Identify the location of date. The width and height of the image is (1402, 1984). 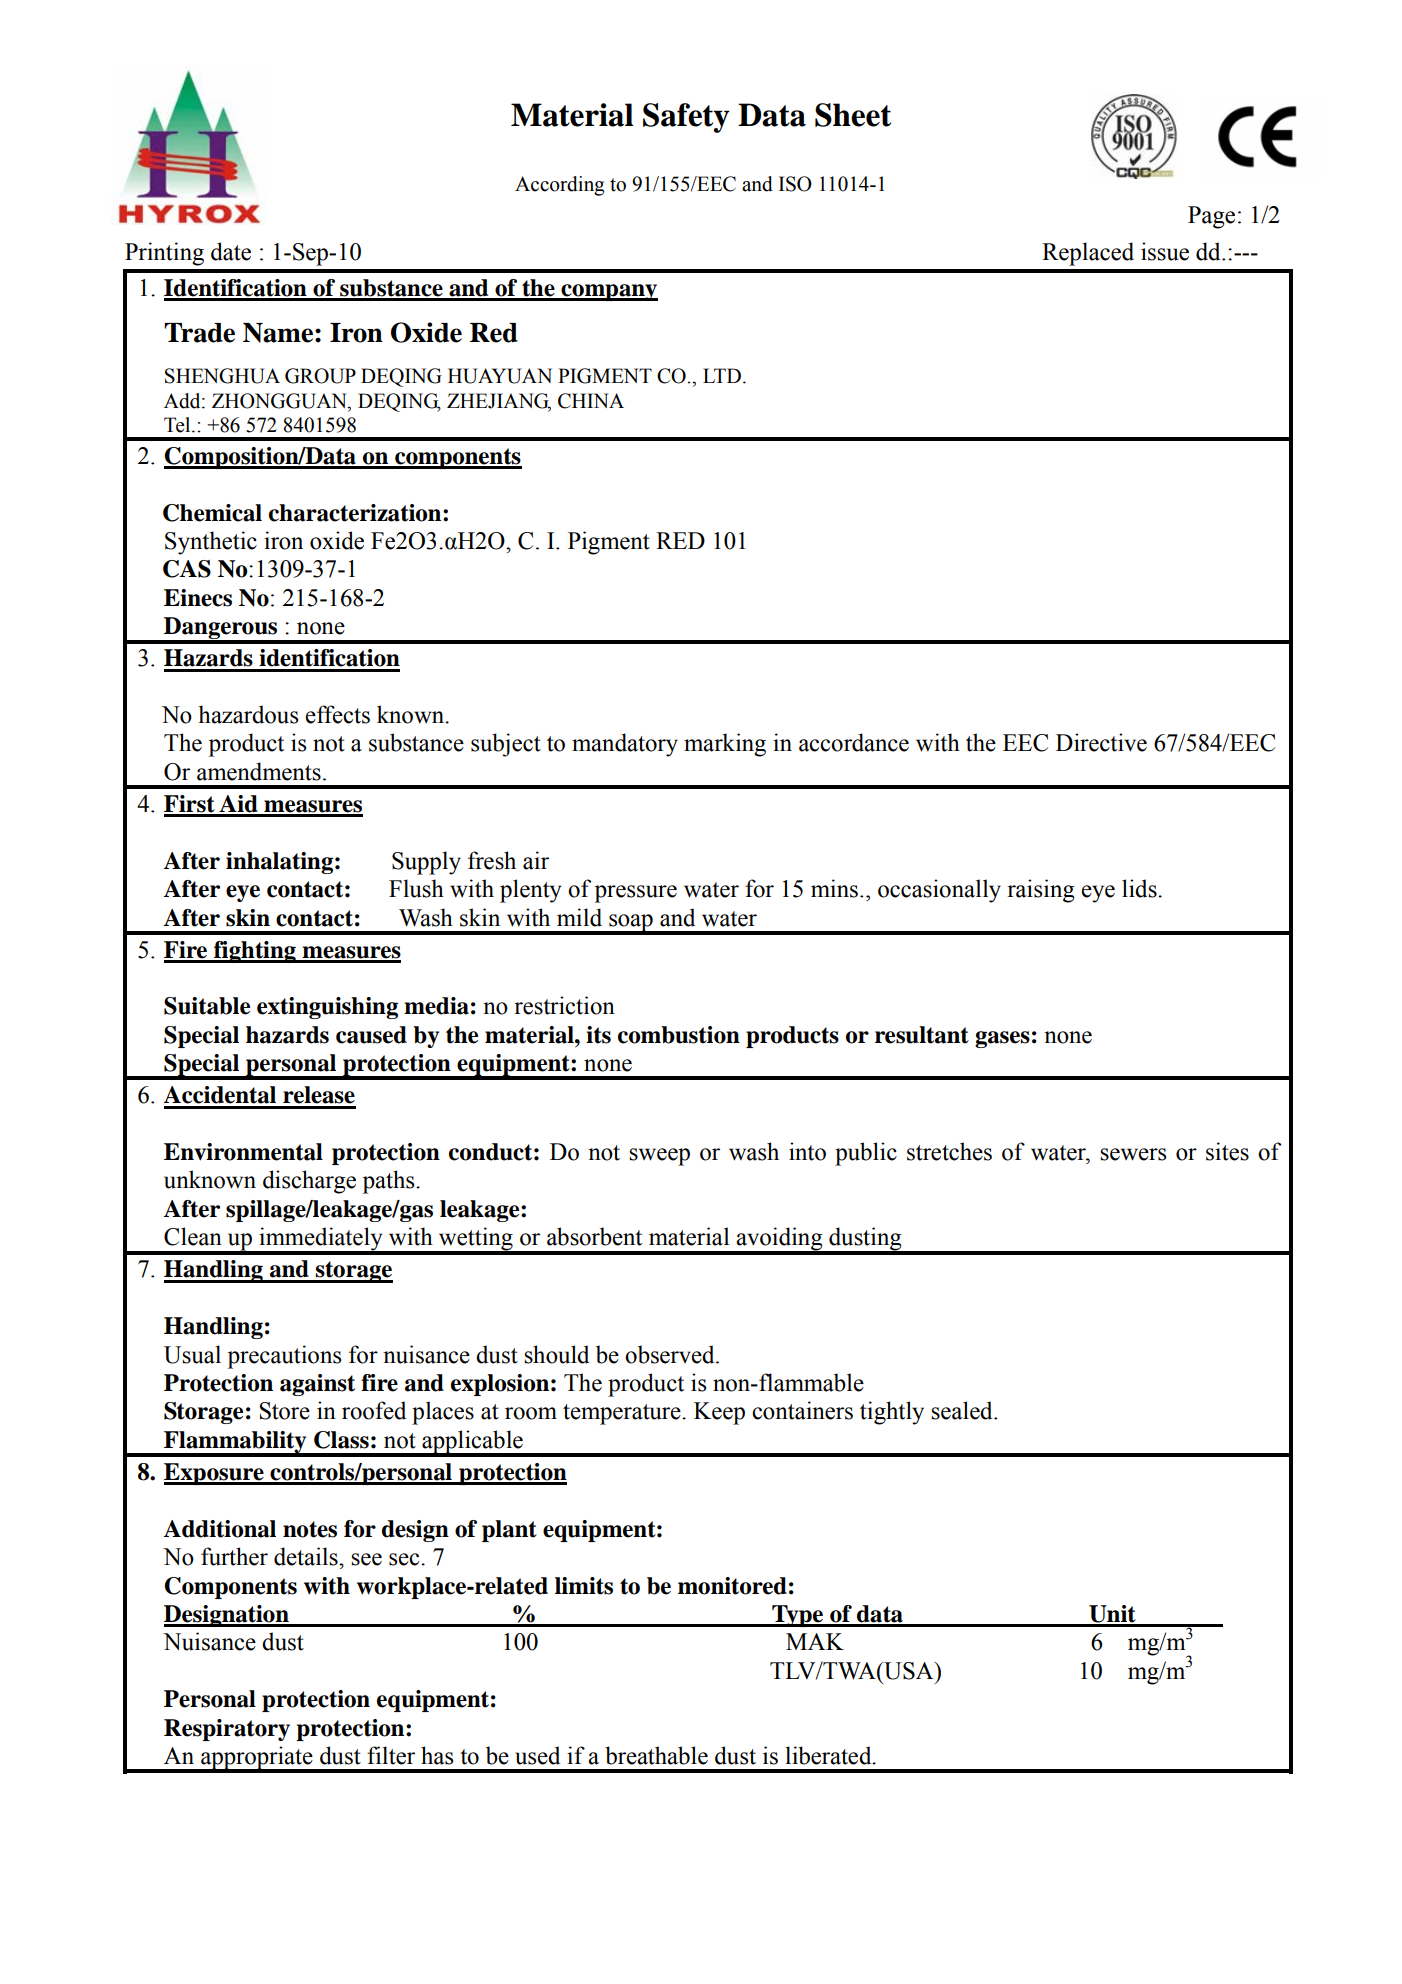
(231, 251).
